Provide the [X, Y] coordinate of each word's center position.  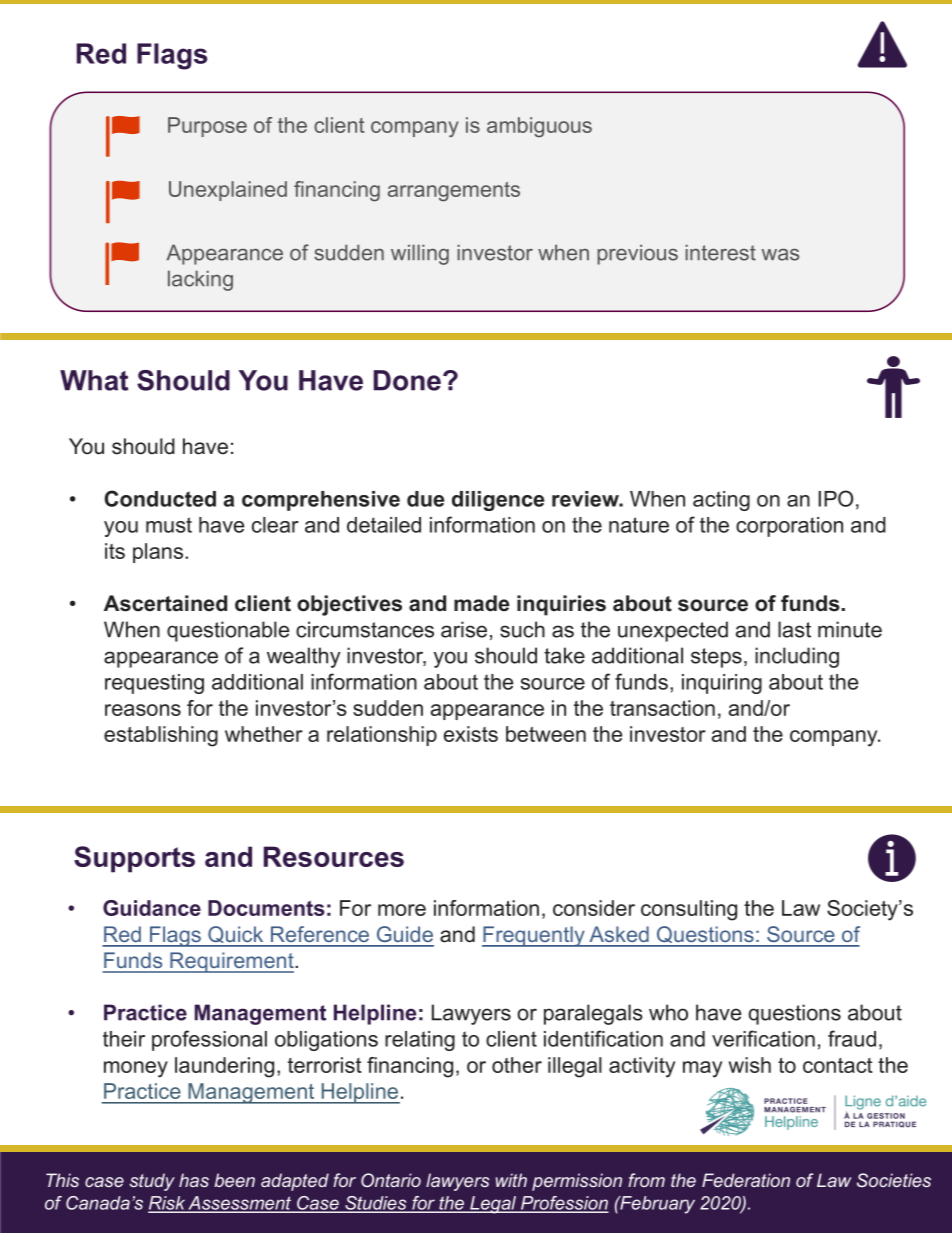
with [511, 1180]
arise [464, 629]
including [797, 657]
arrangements [454, 192]
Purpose [207, 127]
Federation [746, 1180]
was [780, 255]
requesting [154, 684]
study [152, 1182]
